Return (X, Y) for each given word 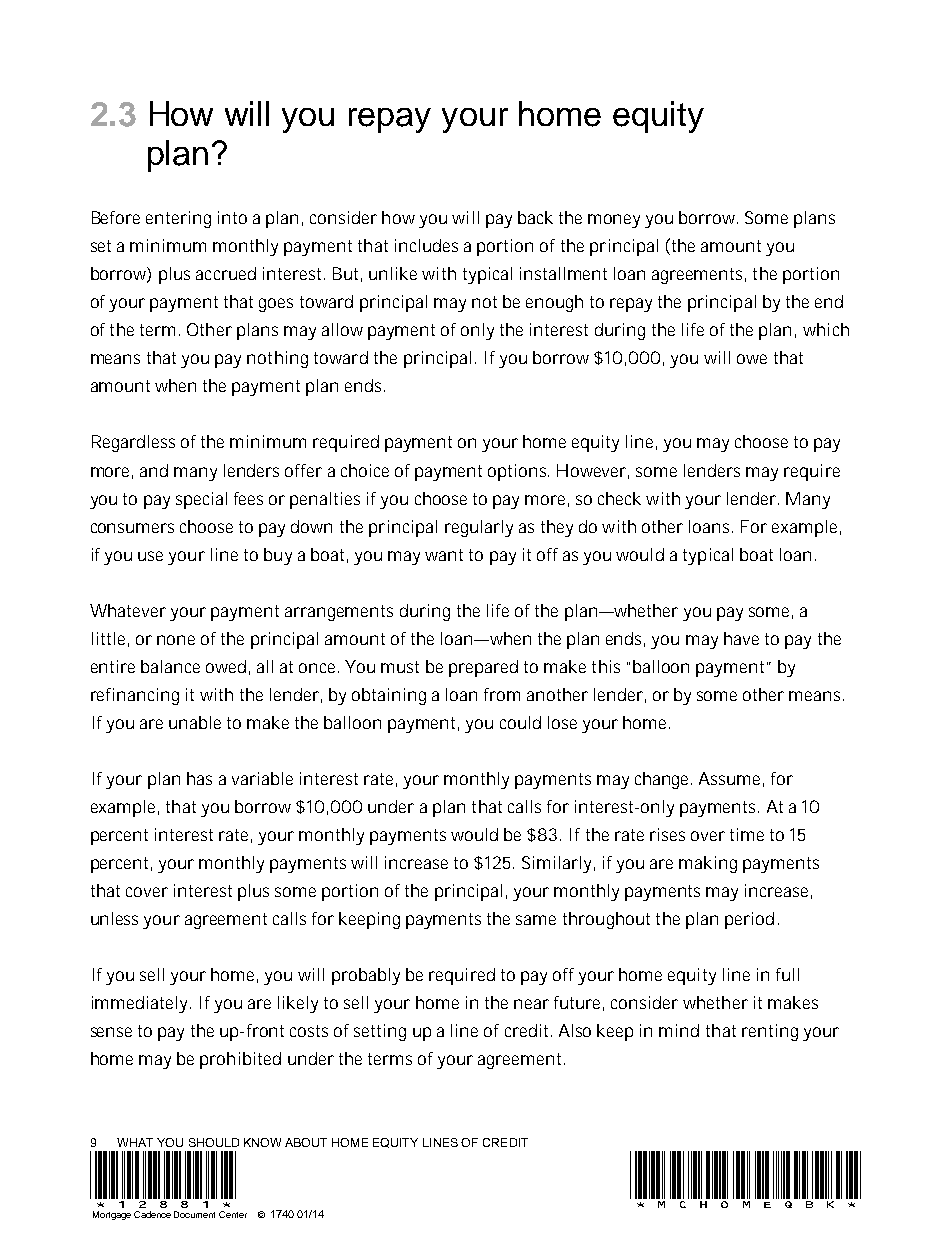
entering (178, 219)
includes (426, 245)
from (502, 694)
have (741, 638)
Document (194, 1214)
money (614, 221)
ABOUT (306, 1142)
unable (195, 722)
